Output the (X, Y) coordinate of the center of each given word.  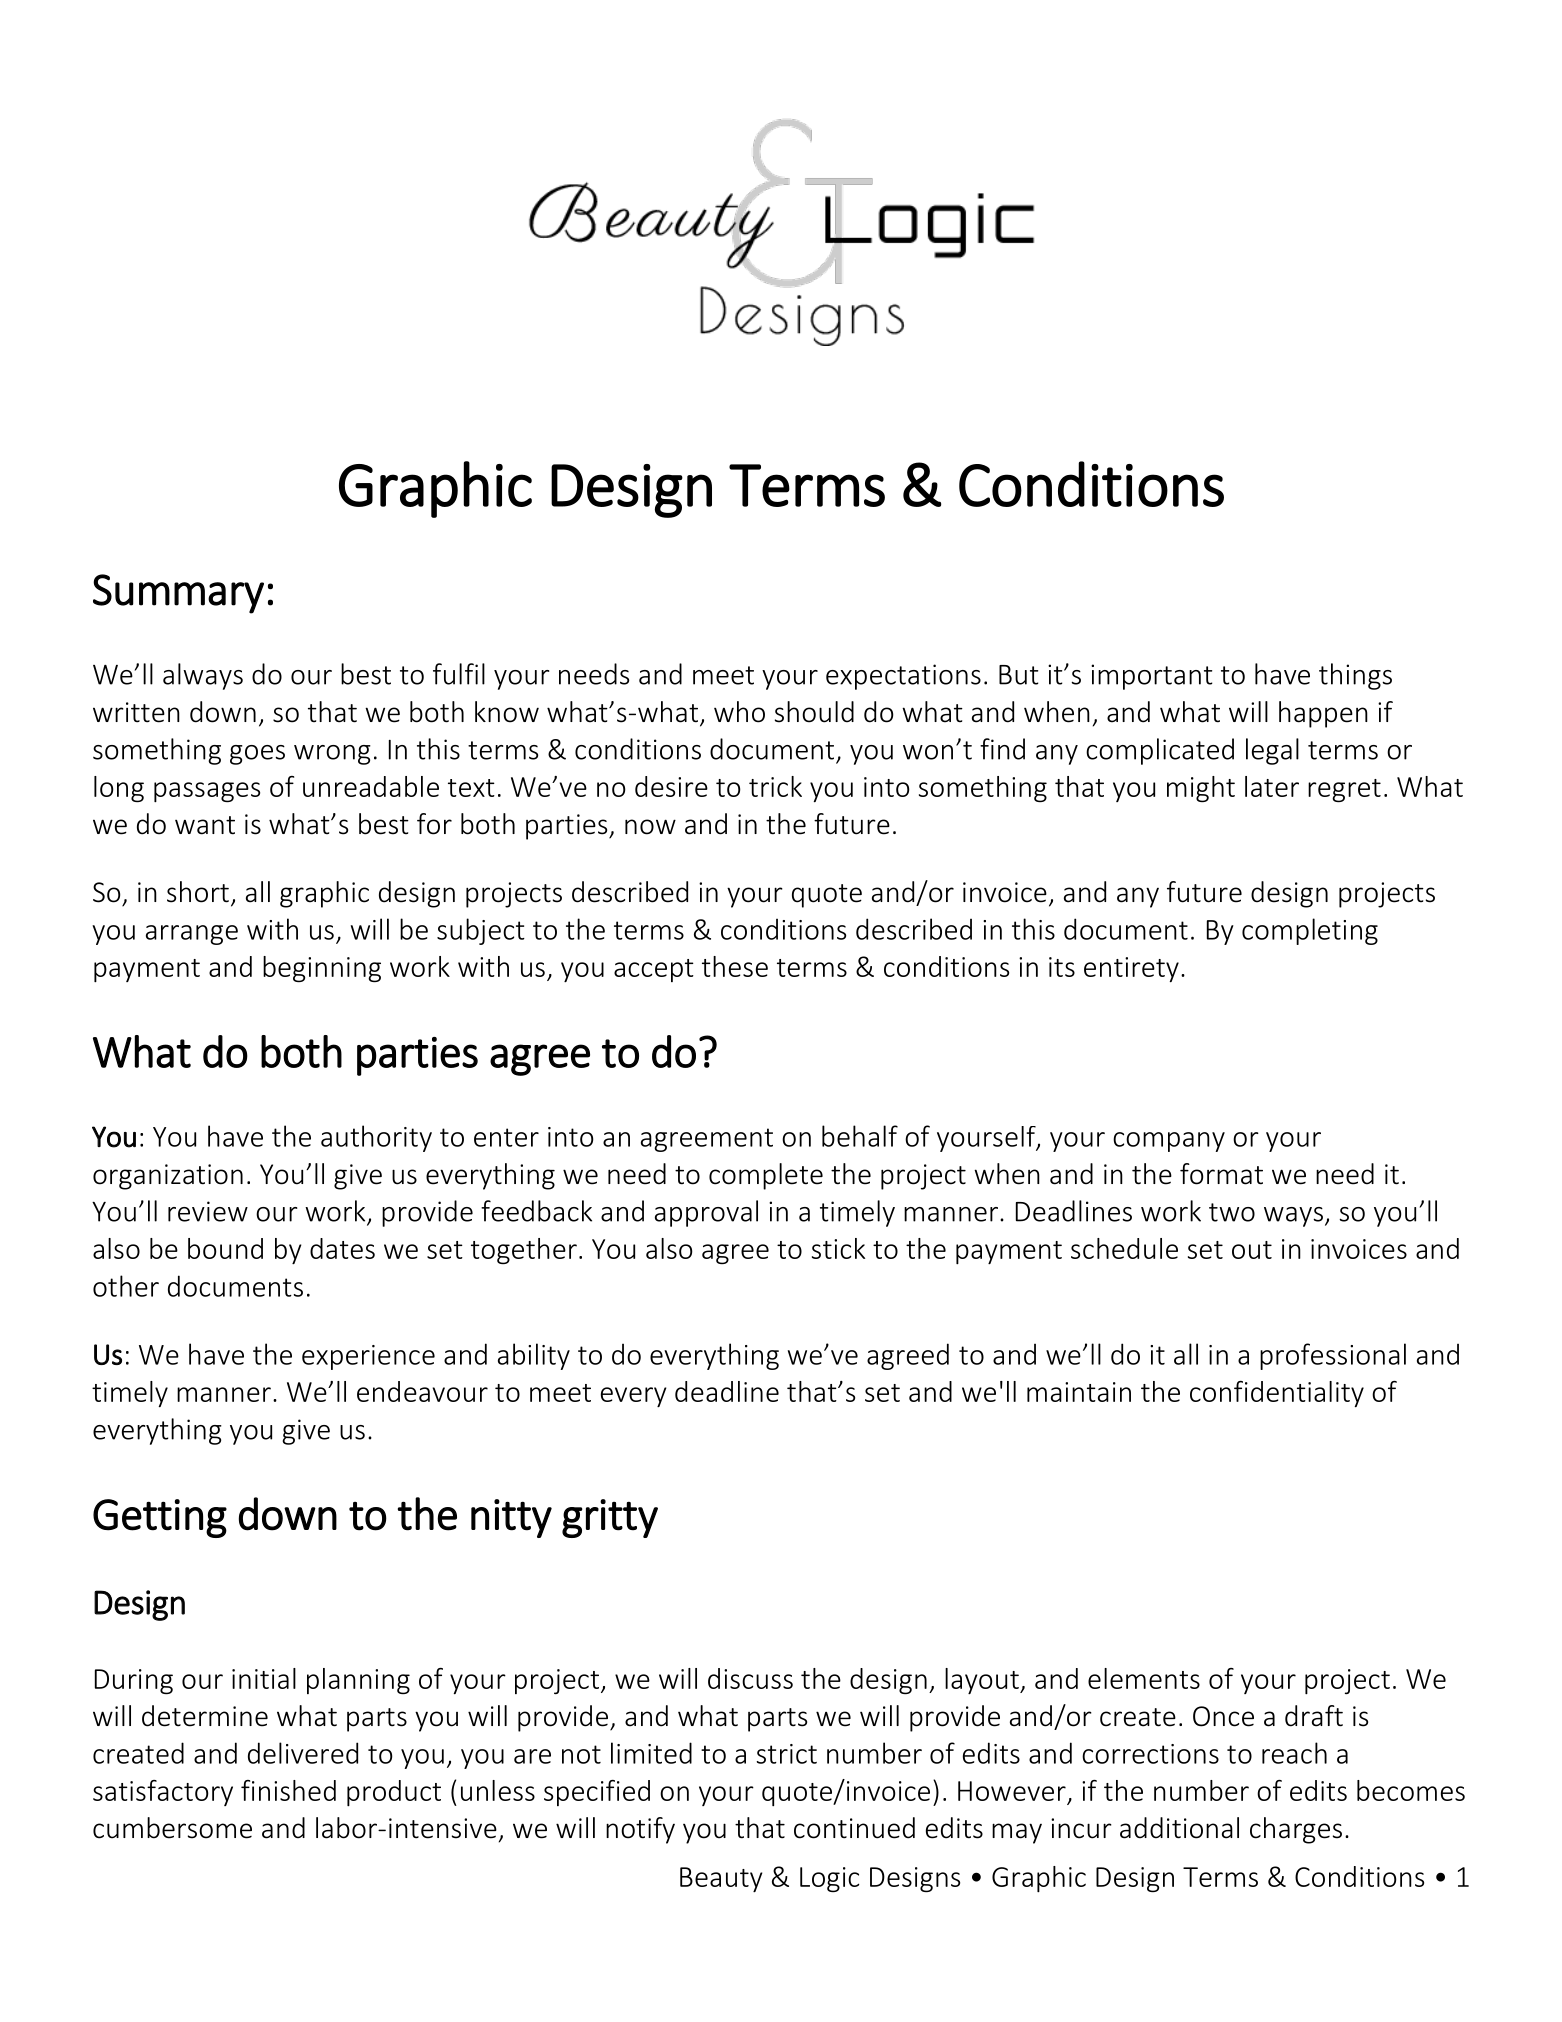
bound (225, 1248)
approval (706, 1213)
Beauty (721, 1879)
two (1232, 1212)
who (739, 712)
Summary (178, 594)
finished (288, 1790)
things (1355, 676)
